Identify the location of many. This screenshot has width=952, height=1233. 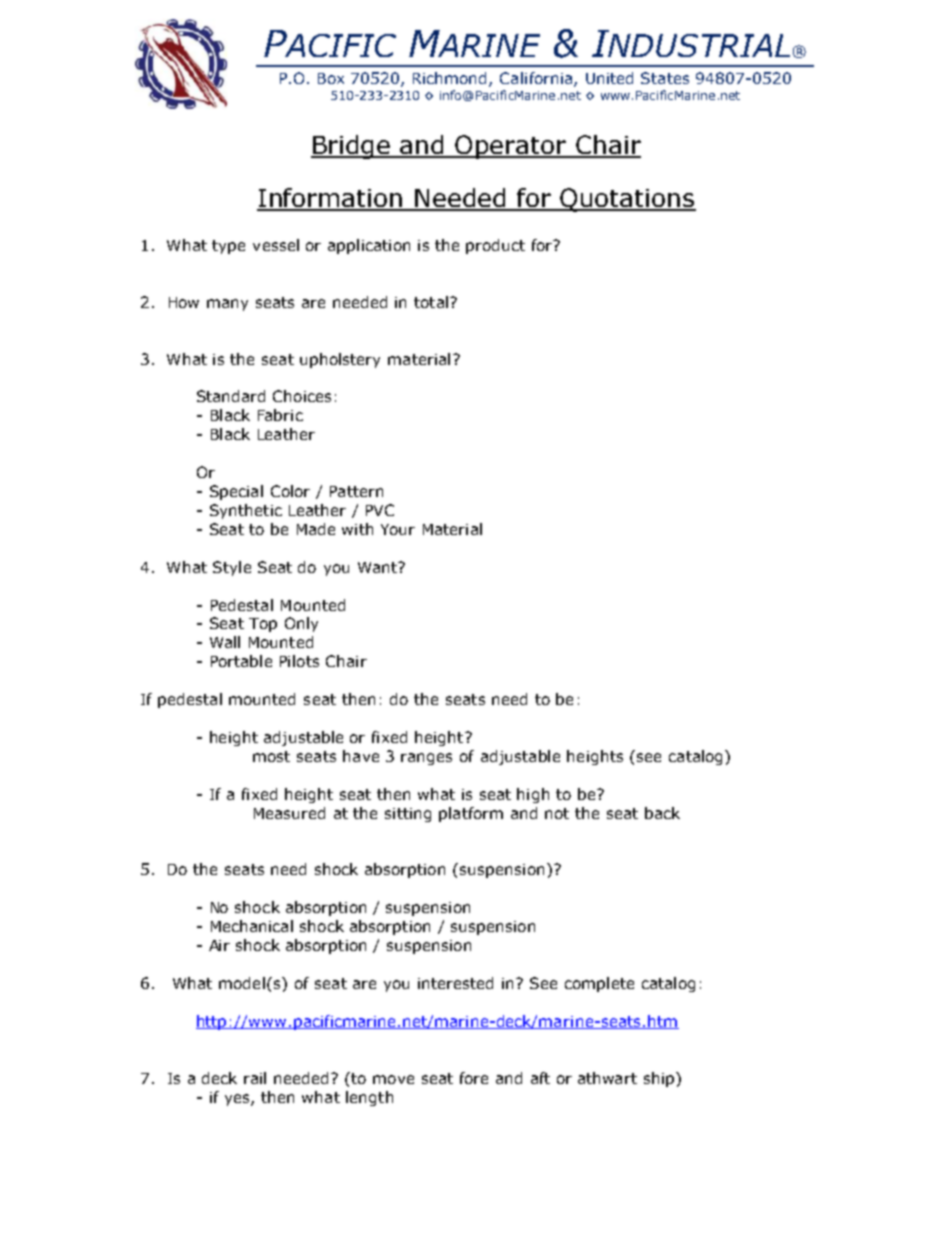
(227, 305).
